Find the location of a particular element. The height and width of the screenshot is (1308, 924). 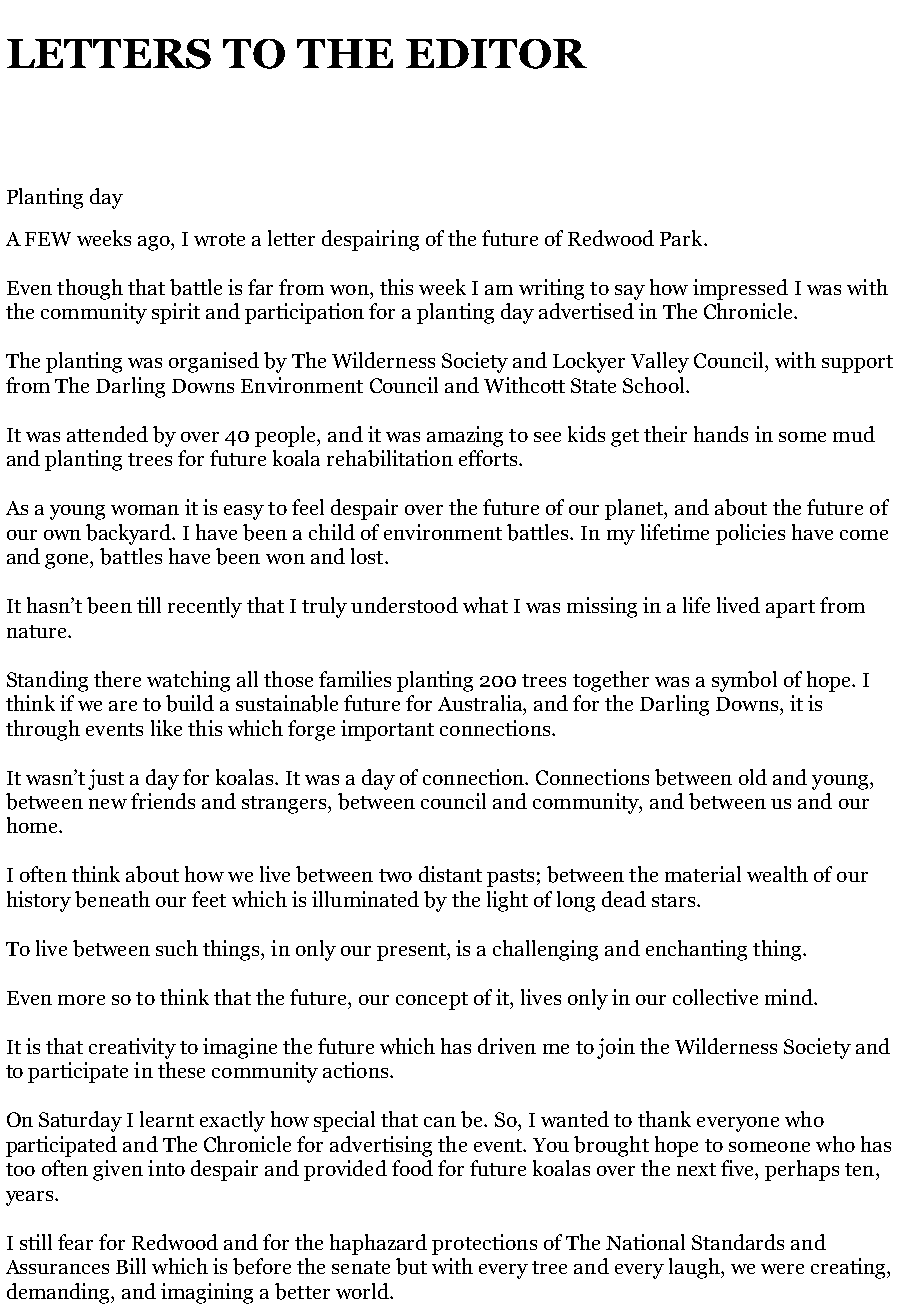

Bill is located at coordinates (131, 1266).
